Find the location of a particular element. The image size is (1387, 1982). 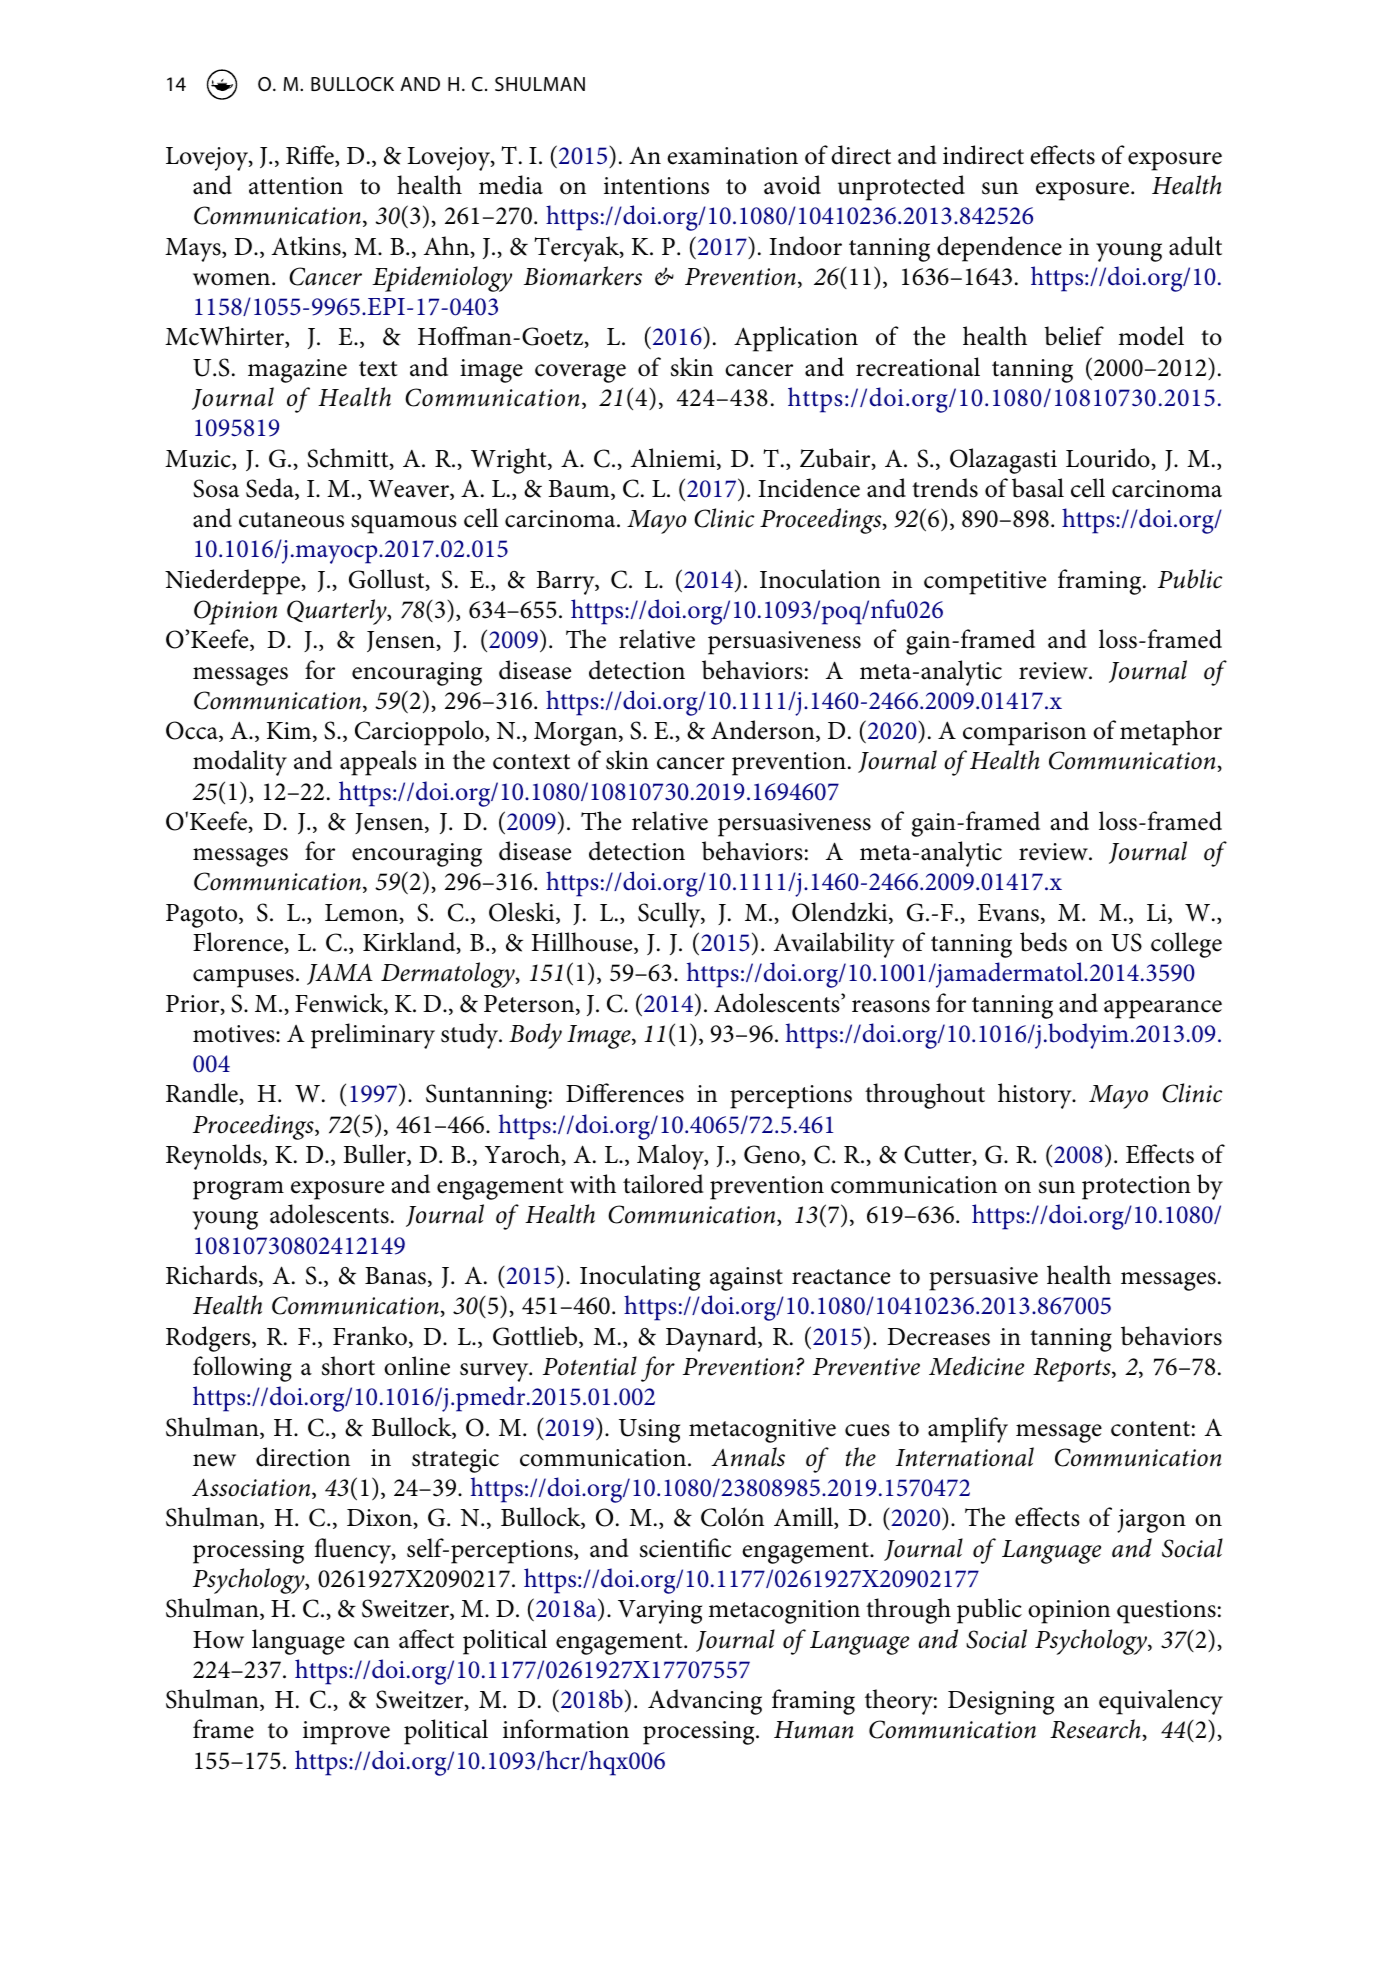

campuses is located at coordinates (243, 978).
